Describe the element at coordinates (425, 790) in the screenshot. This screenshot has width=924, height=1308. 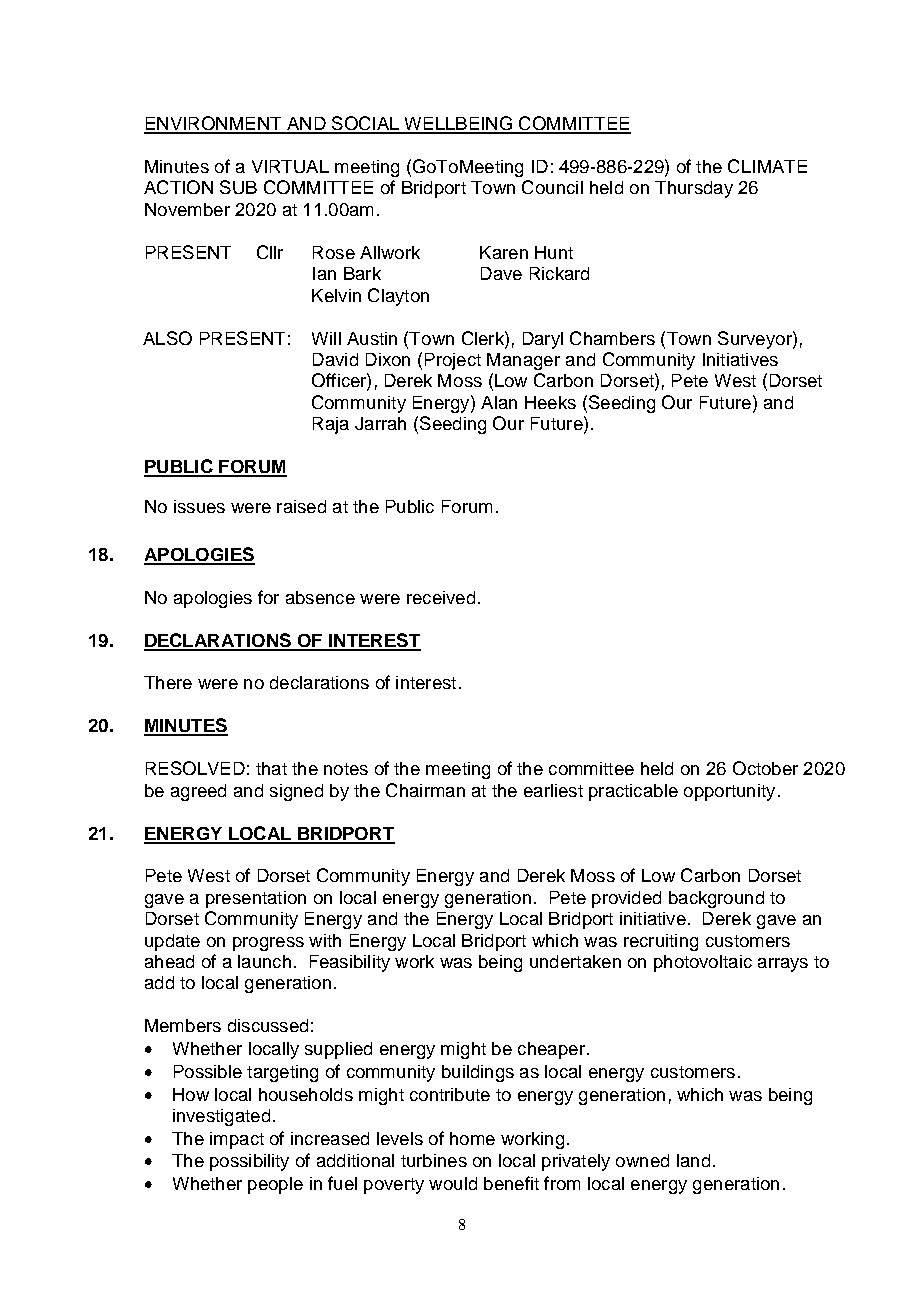
I see `Chairman` at that location.
